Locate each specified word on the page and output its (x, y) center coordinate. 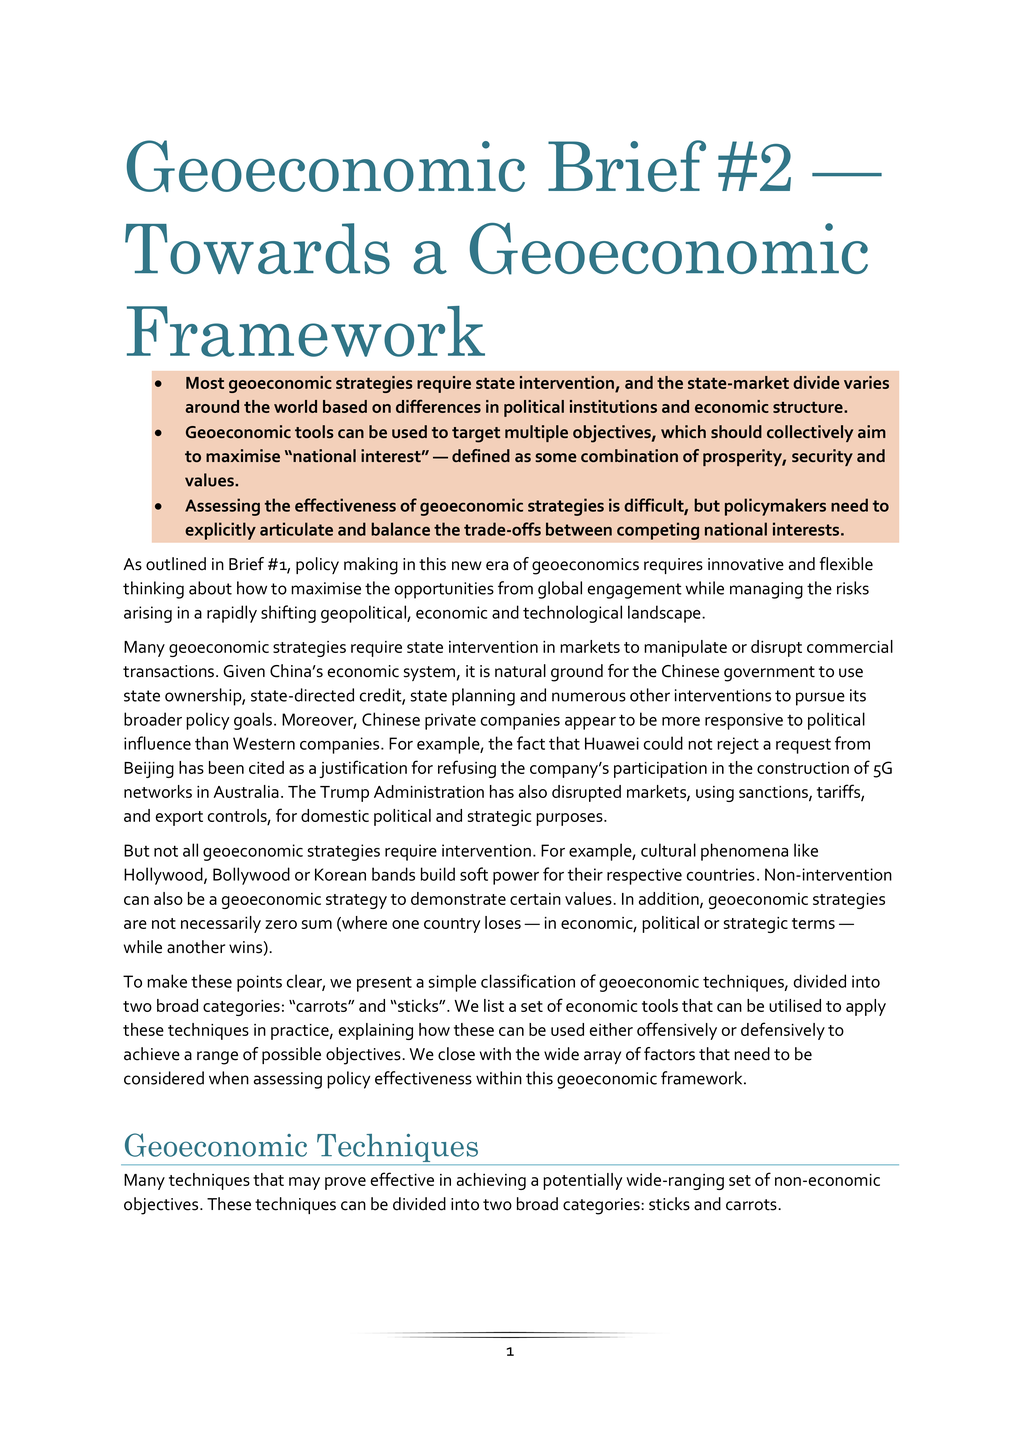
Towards (257, 248)
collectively (810, 433)
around (212, 406)
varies (866, 382)
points (259, 983)
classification (528, 981)
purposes (570, 819)
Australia (246, 791)
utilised (795, 1005)
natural (520, 671)
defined (481, 455)
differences (438, 406)
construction (803, 768)
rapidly (232, 614)
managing (766, 590)
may (304, 1183)
